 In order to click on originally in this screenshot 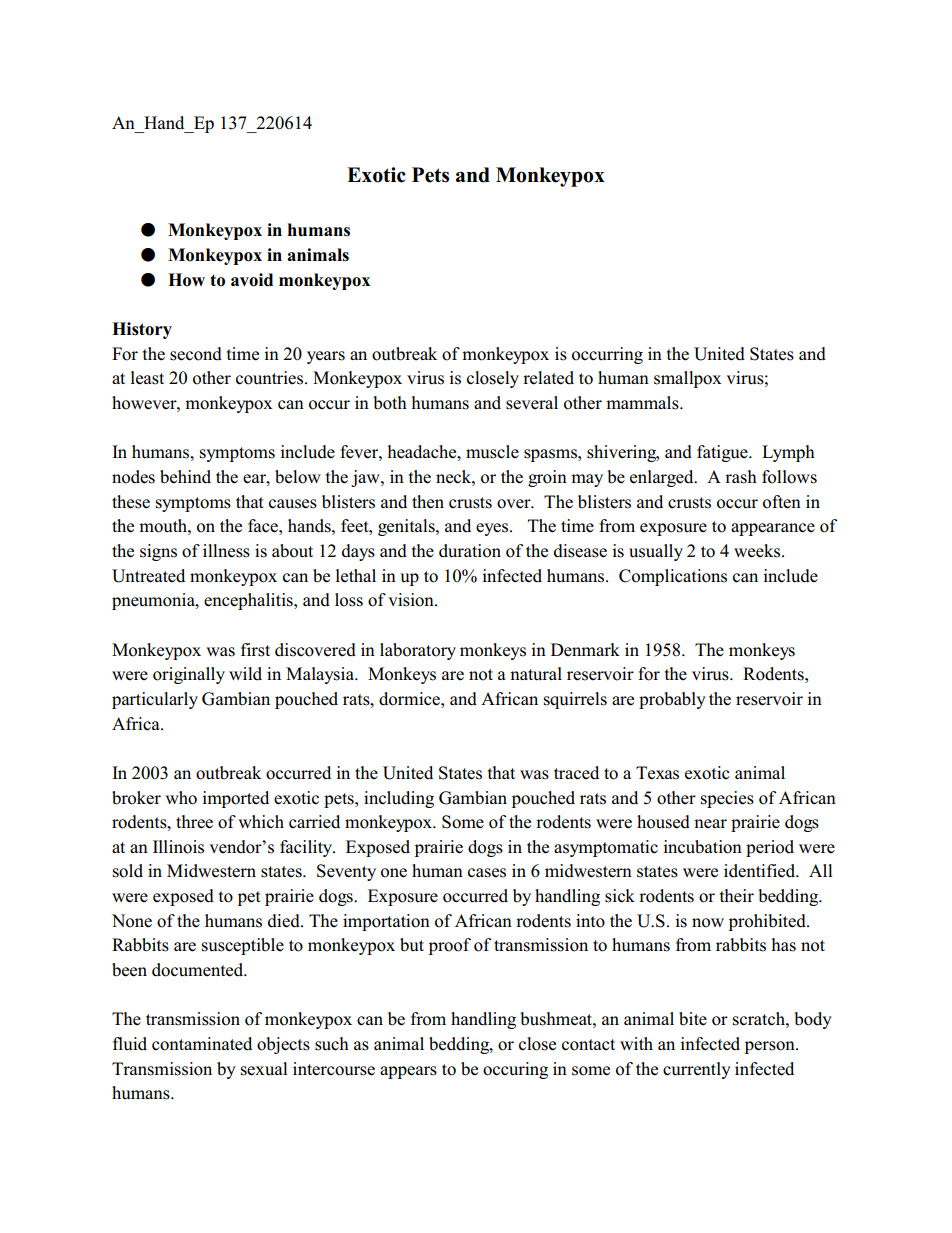, I will do `click(189, 675)`.
